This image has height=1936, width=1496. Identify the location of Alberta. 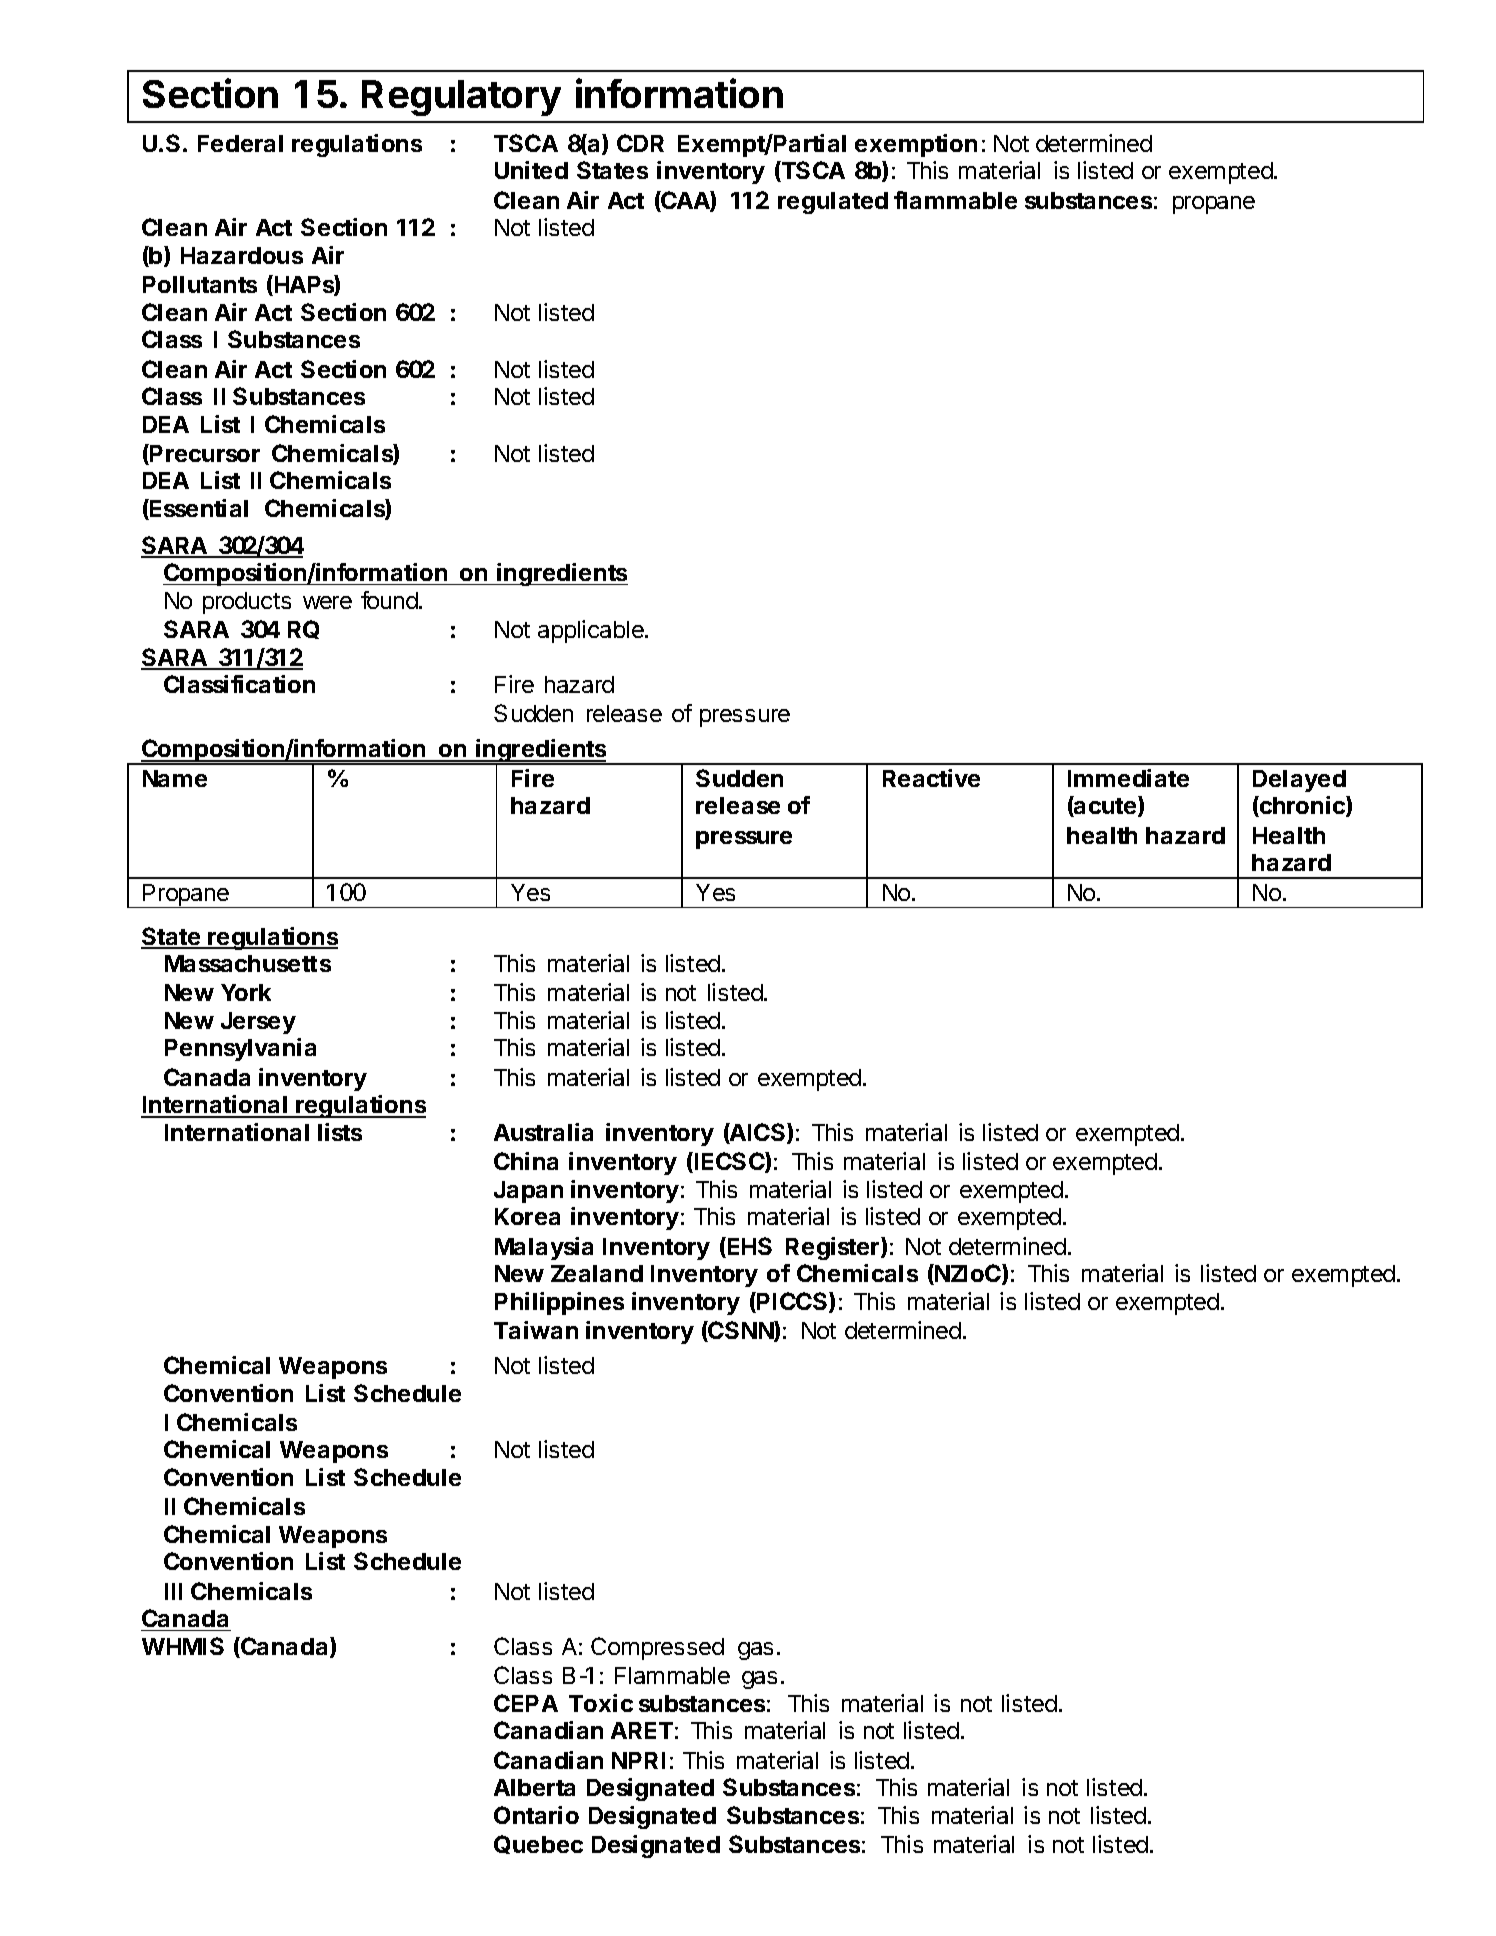
(534, 1787).
